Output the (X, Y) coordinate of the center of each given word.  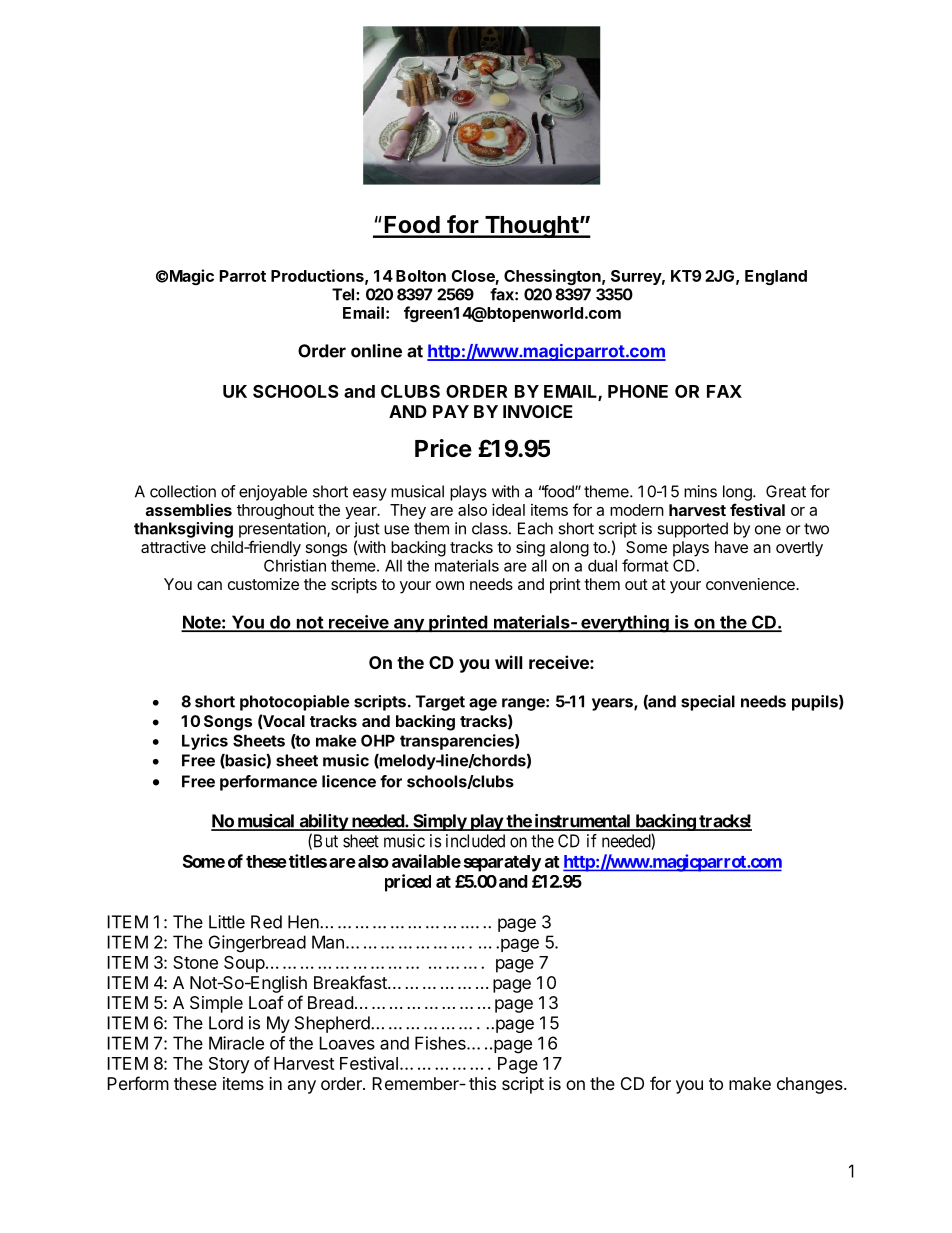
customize (263, 584)
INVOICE (538, 411)
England (776, 277)
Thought (531, 227)
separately (502, 863)
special (708, 703)
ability (323, 822)
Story (229, 1065)
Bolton (421, 276)
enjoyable (273, 493)
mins (700, 491)
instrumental (582, 822)
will (508, 662)
